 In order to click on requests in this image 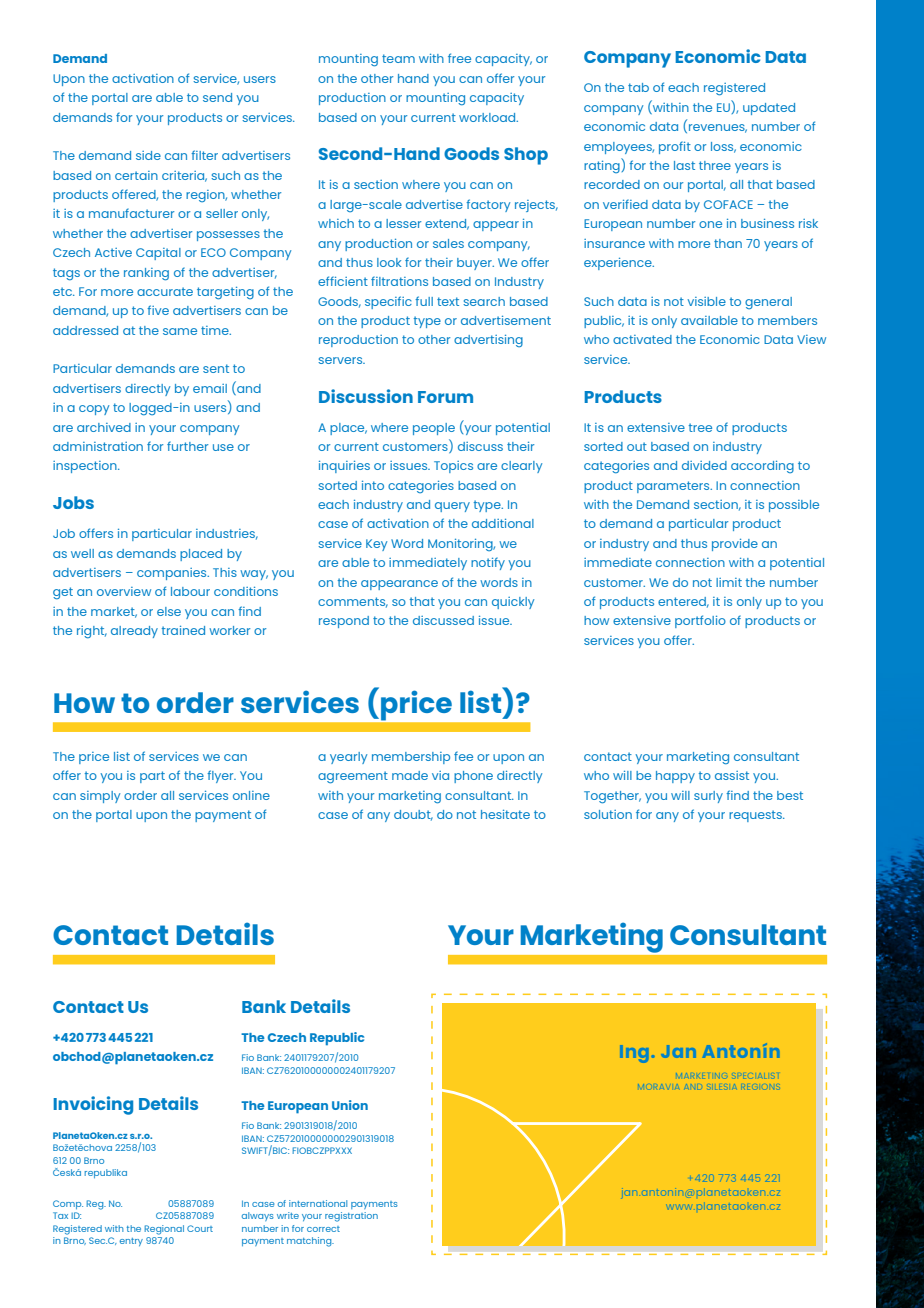, I will do `click(756, 816)`.
